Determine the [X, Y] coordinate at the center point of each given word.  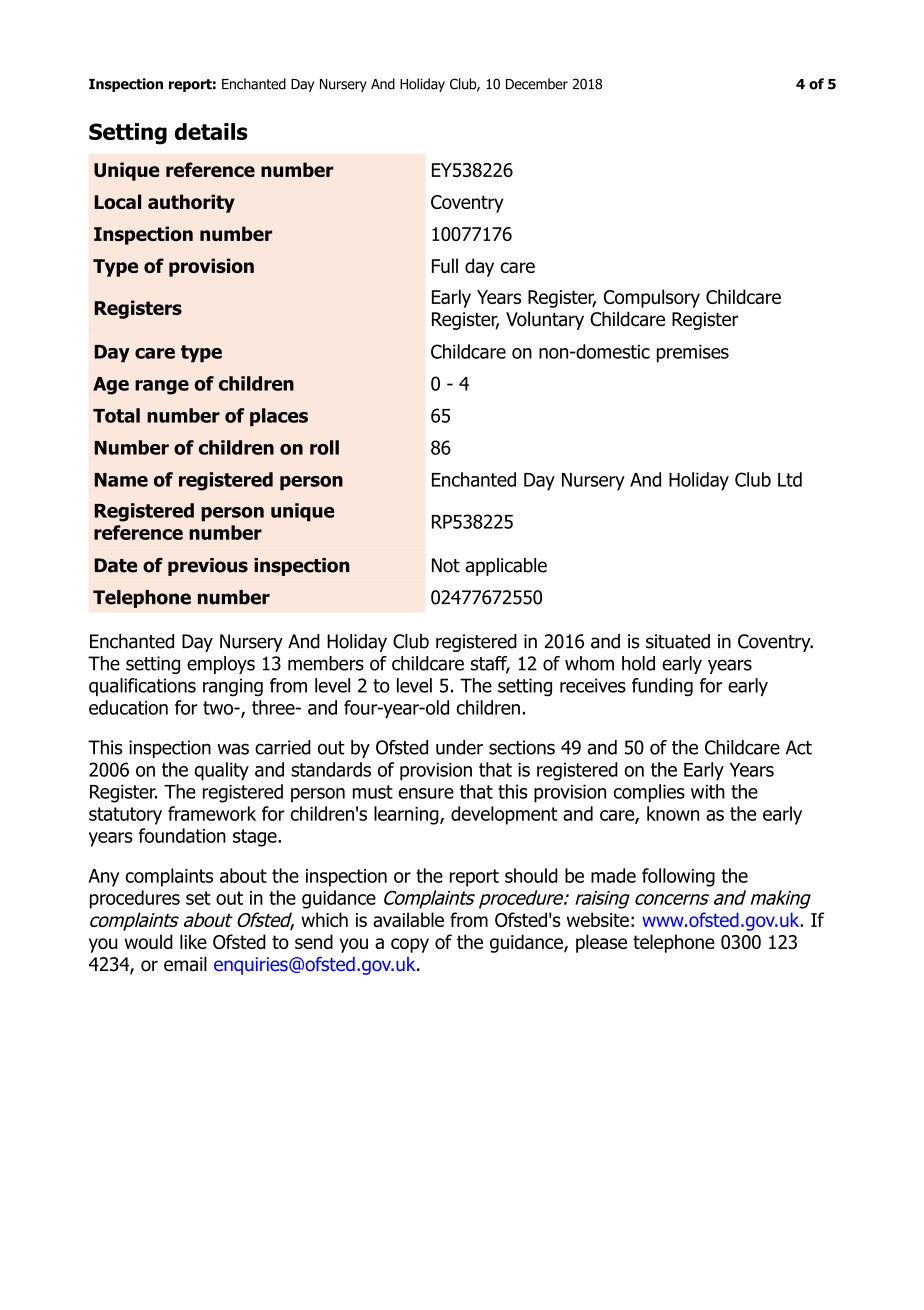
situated [678, 641]
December [537, 84]
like [193, 941]
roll [324, 447]
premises [693, 353]
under [459, 747]
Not [446, 565]
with [708, 791]
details [211, 131]
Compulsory [652, 298]
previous [208, 567]
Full [445, 265]
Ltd [790, 479]
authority [191, 203]
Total [116, 415]
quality [221, 771]
